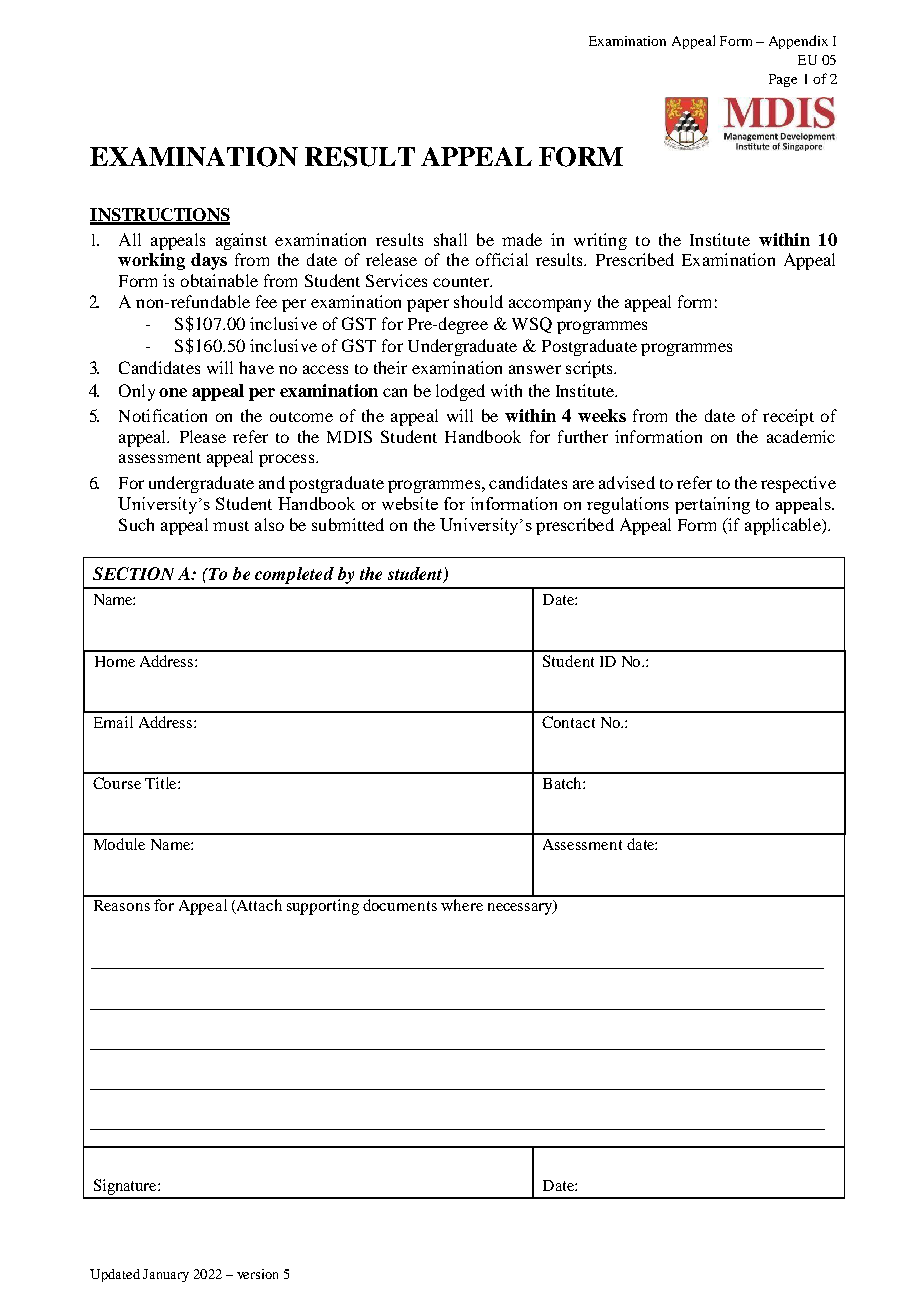 Image resolution: width=924 pixels, height=1309 pixels. Describe the element at coordinates (173, 392) in the page. I see `one` at that location.
